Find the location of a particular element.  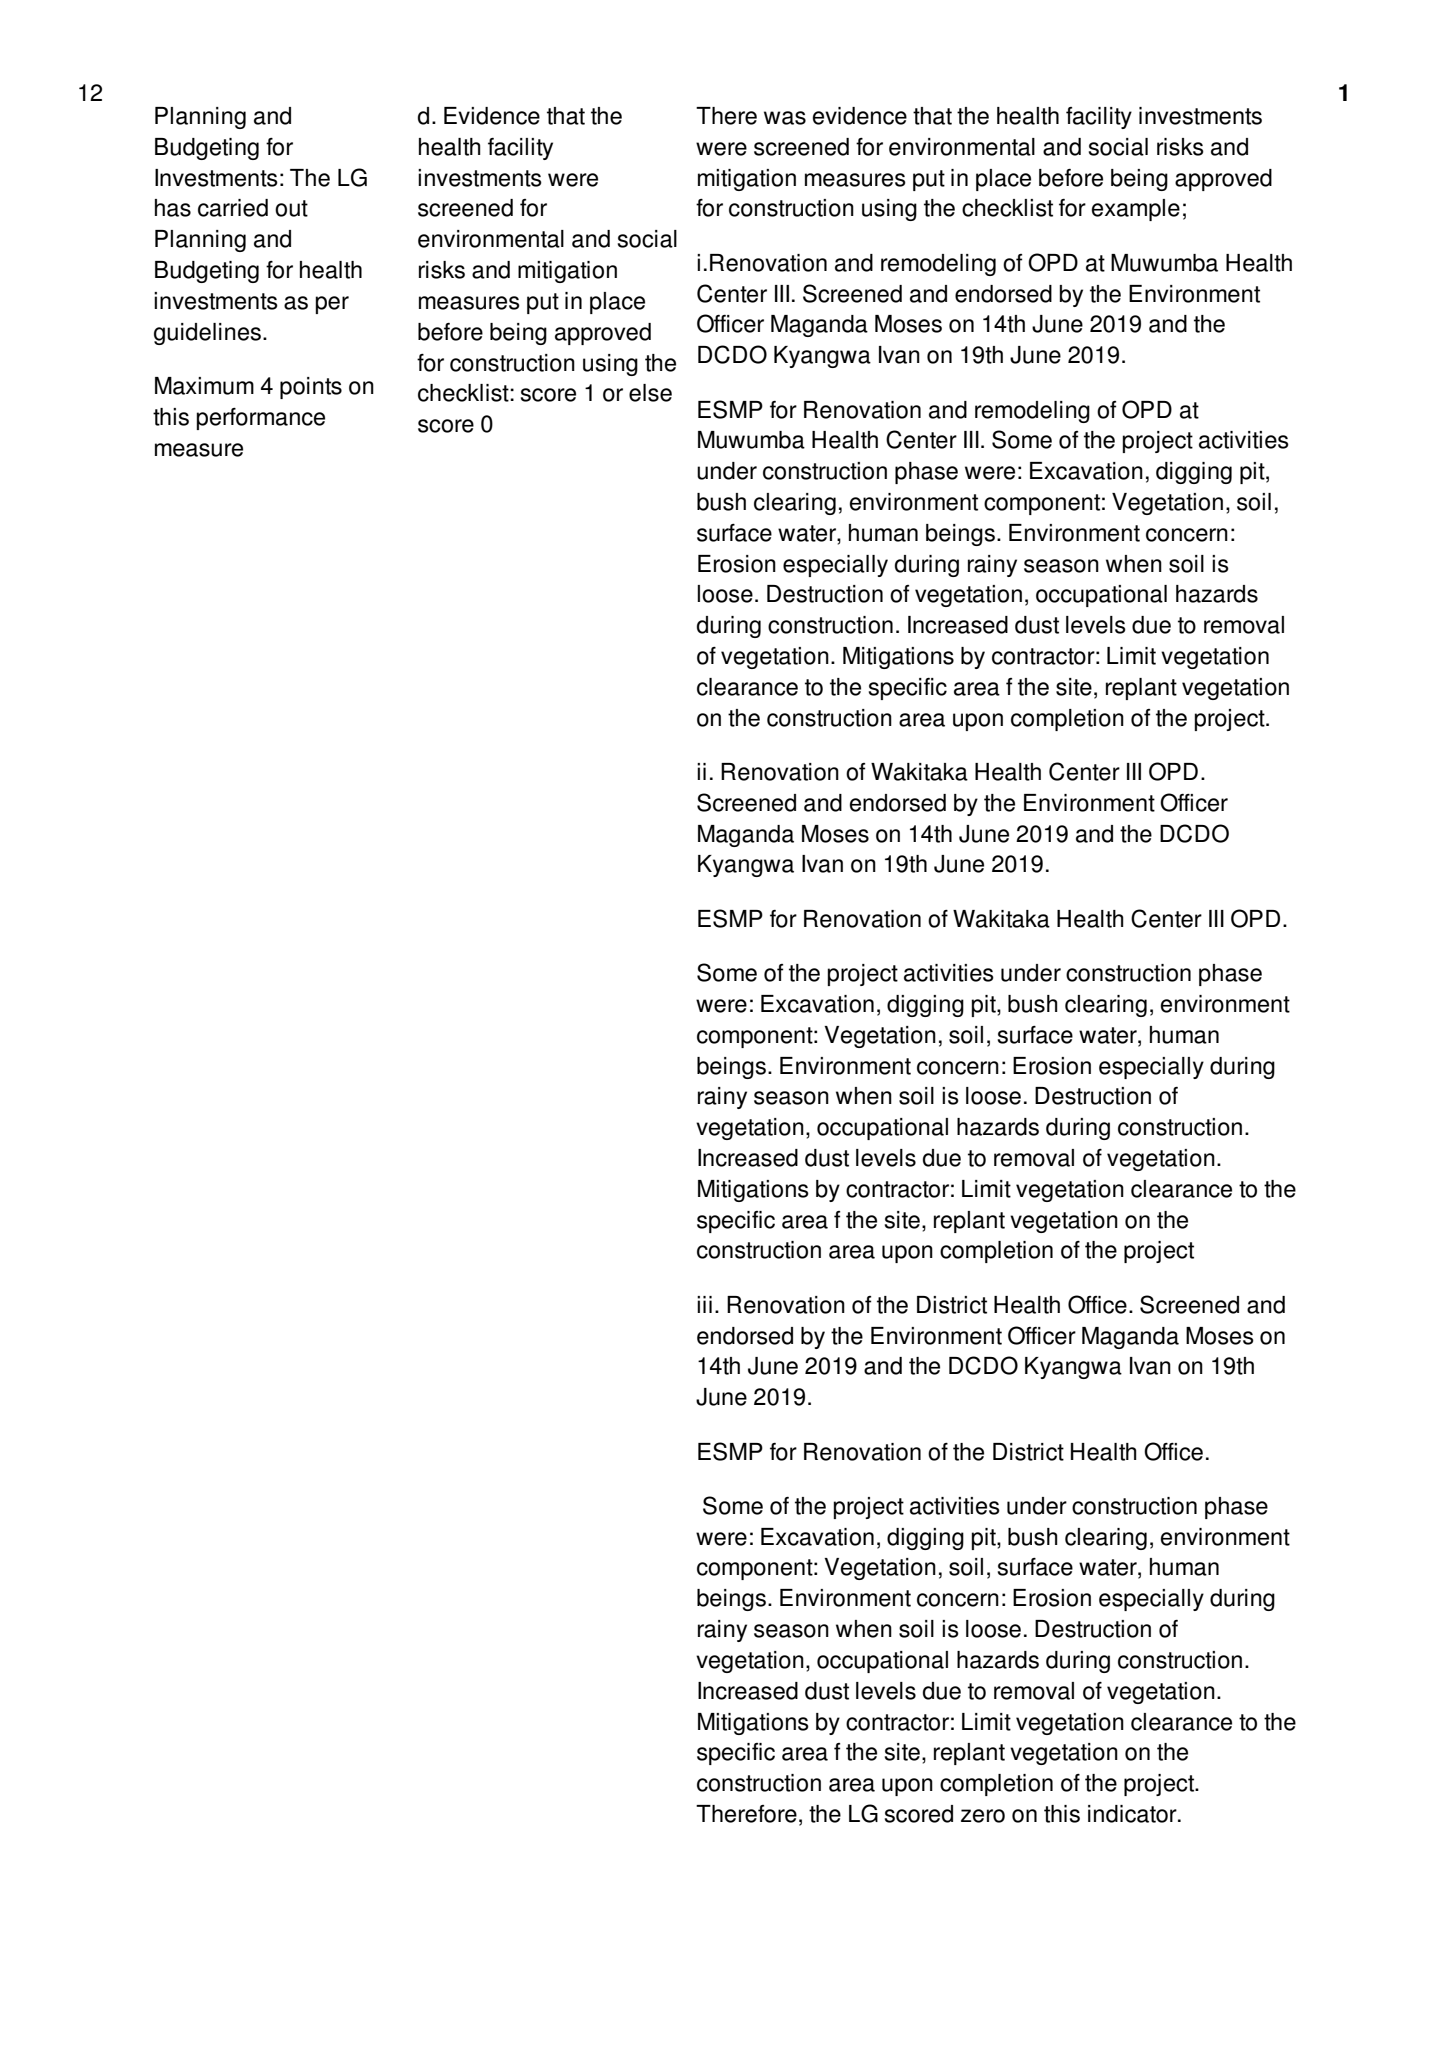

out is located at coordinates (291, 208).
